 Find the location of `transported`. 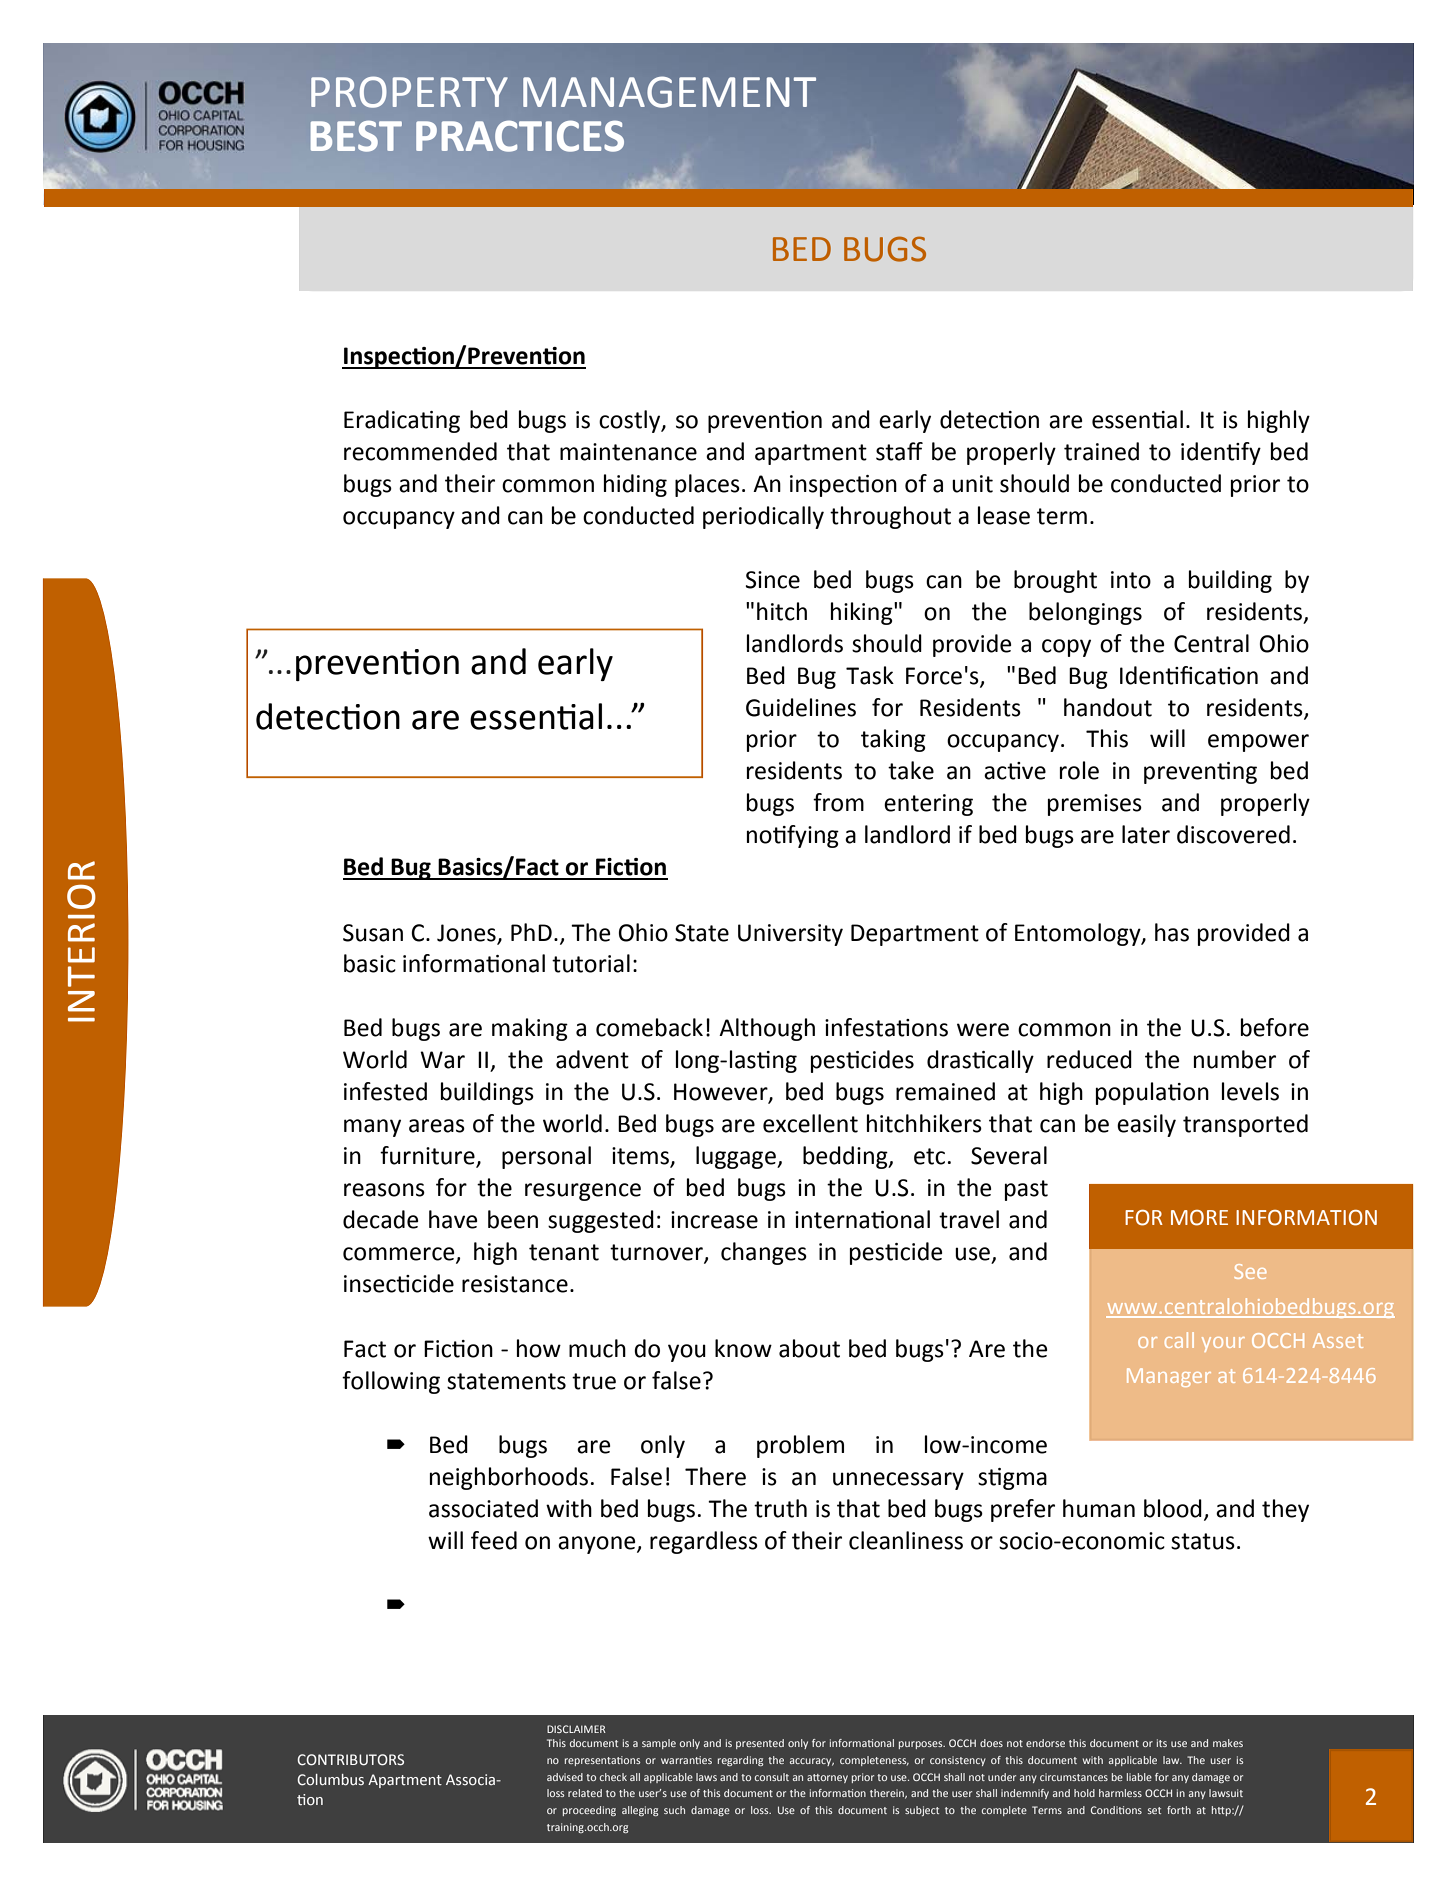

transported is located at coordinates (1245, 1125).
